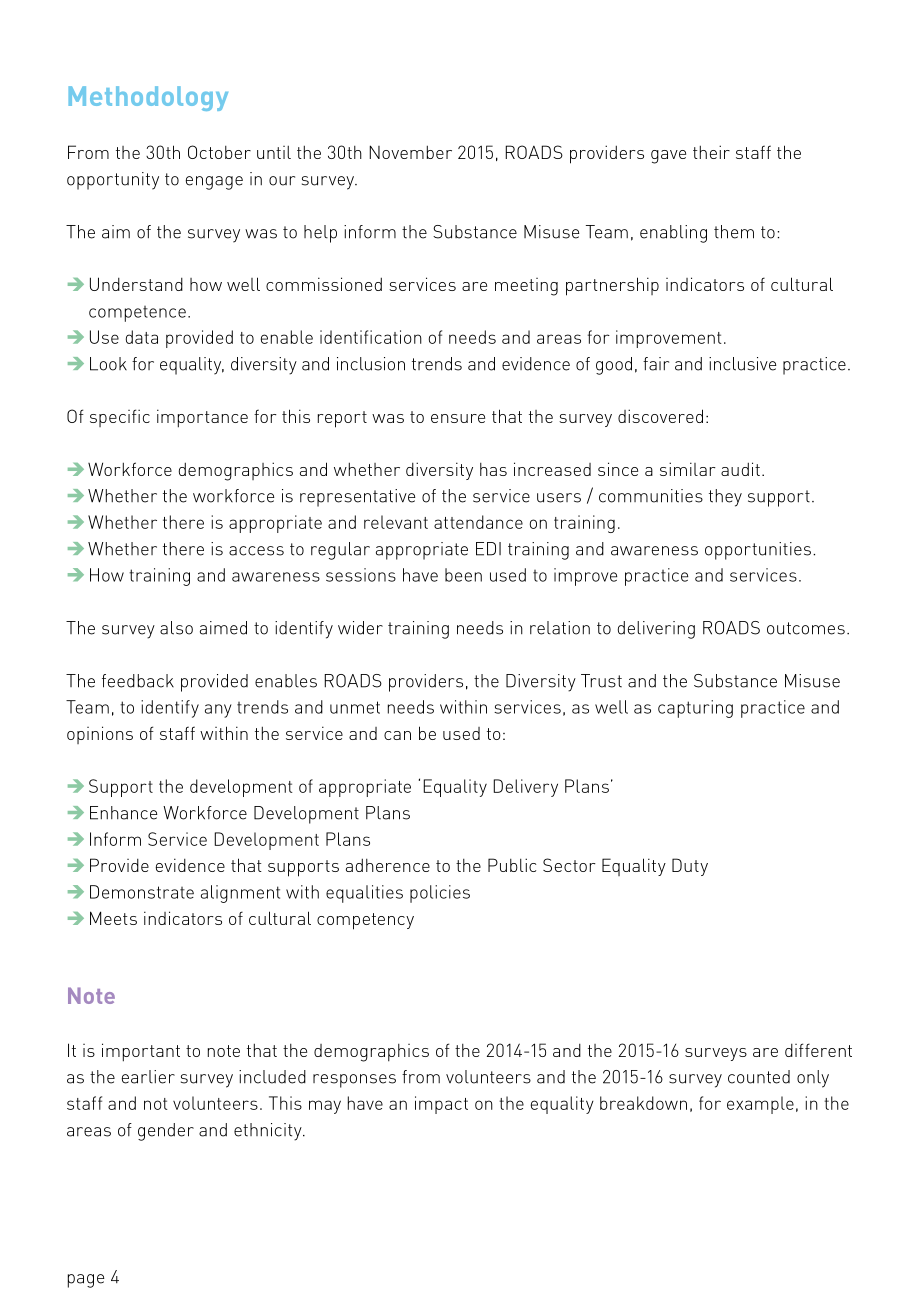  I want to click on October, so click(219, 152).
